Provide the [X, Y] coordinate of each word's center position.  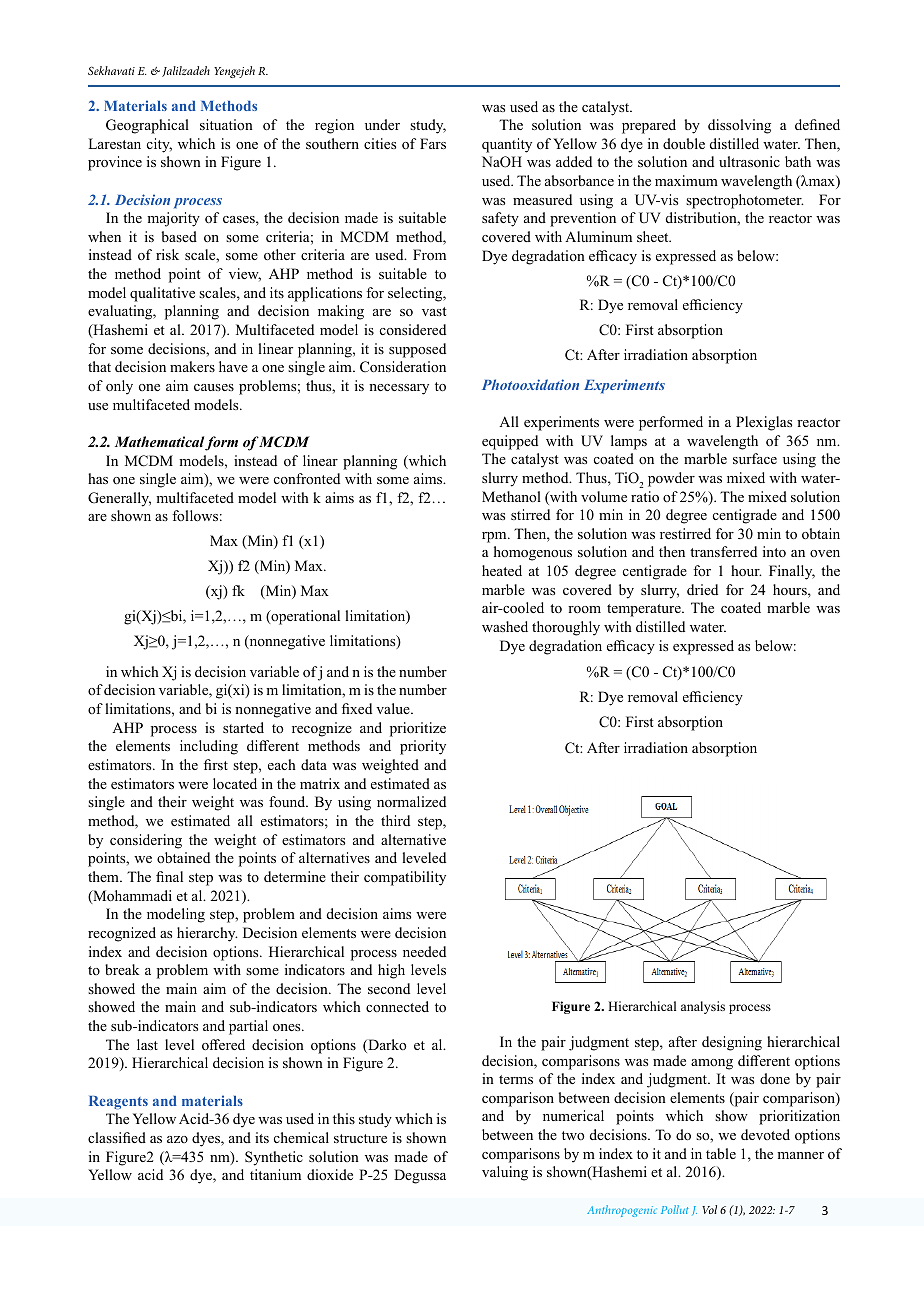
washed [505, 626]
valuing [505, 1173]
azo [177, 1139]
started [243, 727]
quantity [507, 145]
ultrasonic [749, 161]
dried [702, 589]
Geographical [147, 126]
